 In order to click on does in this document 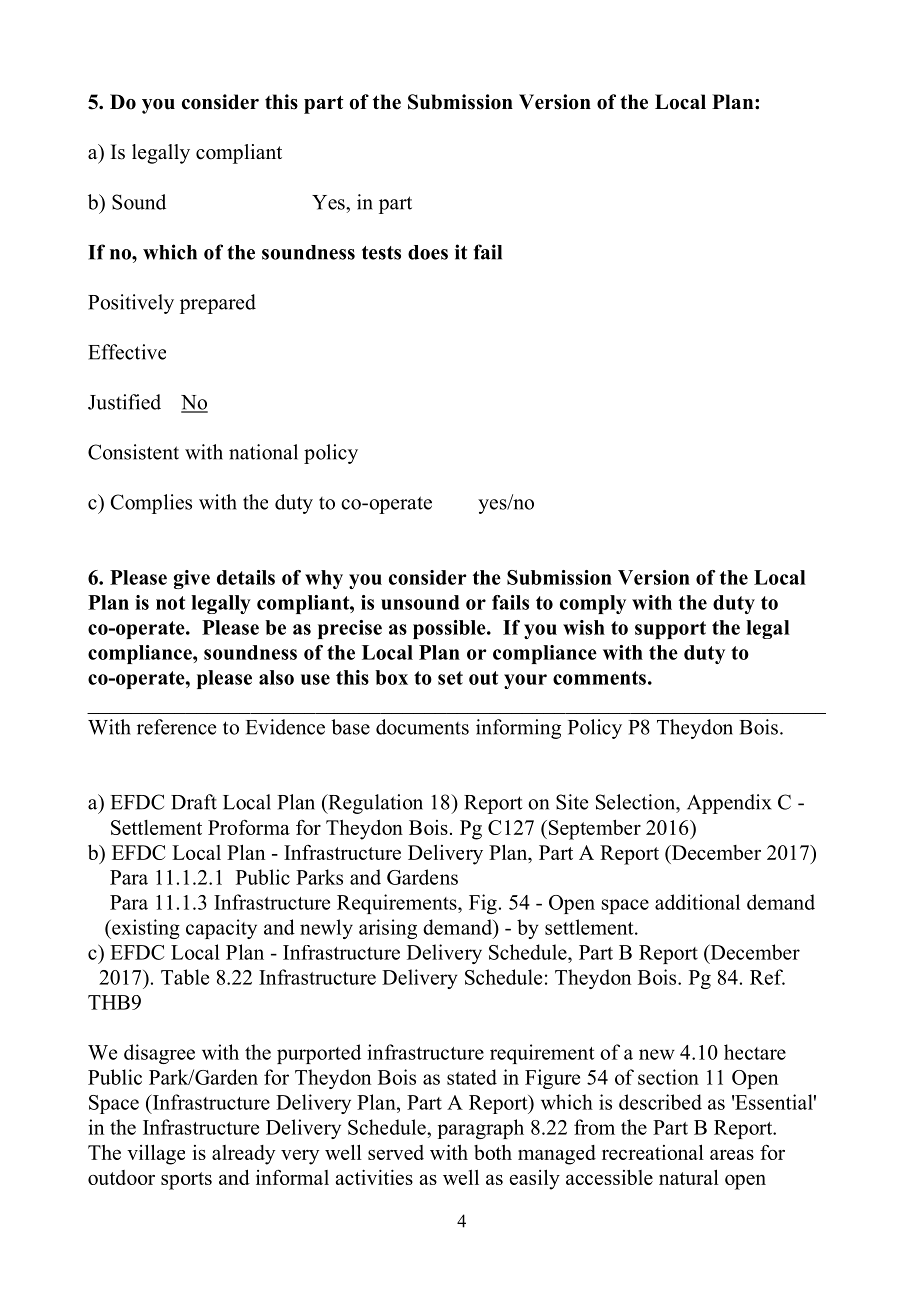, I will do `click(428, 252)`.
